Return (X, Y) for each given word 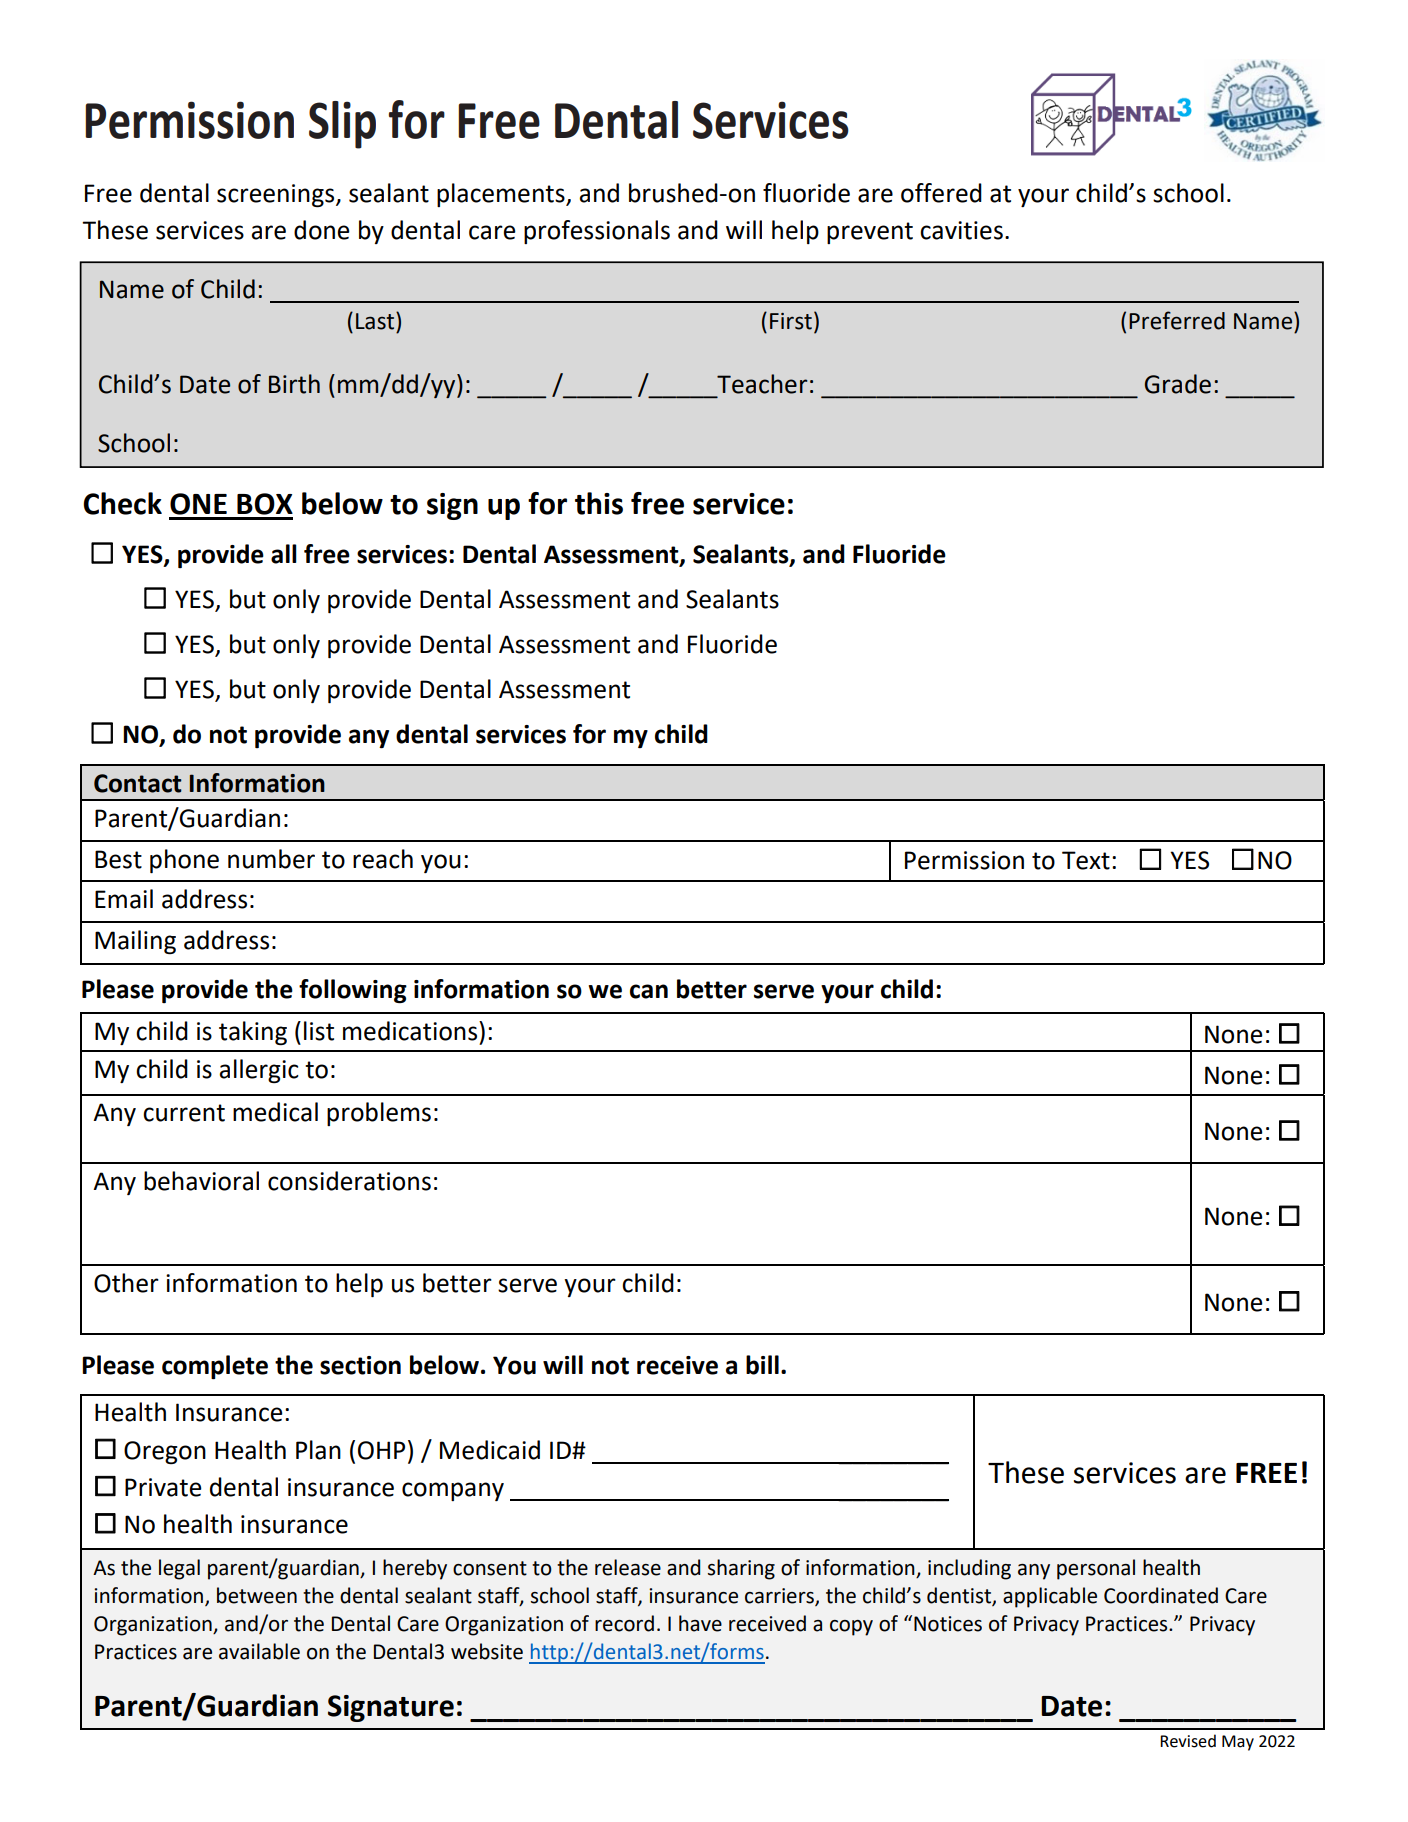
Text (1086, 860)
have (700, 1623)
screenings (277, 196)
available (259, 1651)
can (649, 991)
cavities (961, 230)
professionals (597, 232)
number (271, 859)
